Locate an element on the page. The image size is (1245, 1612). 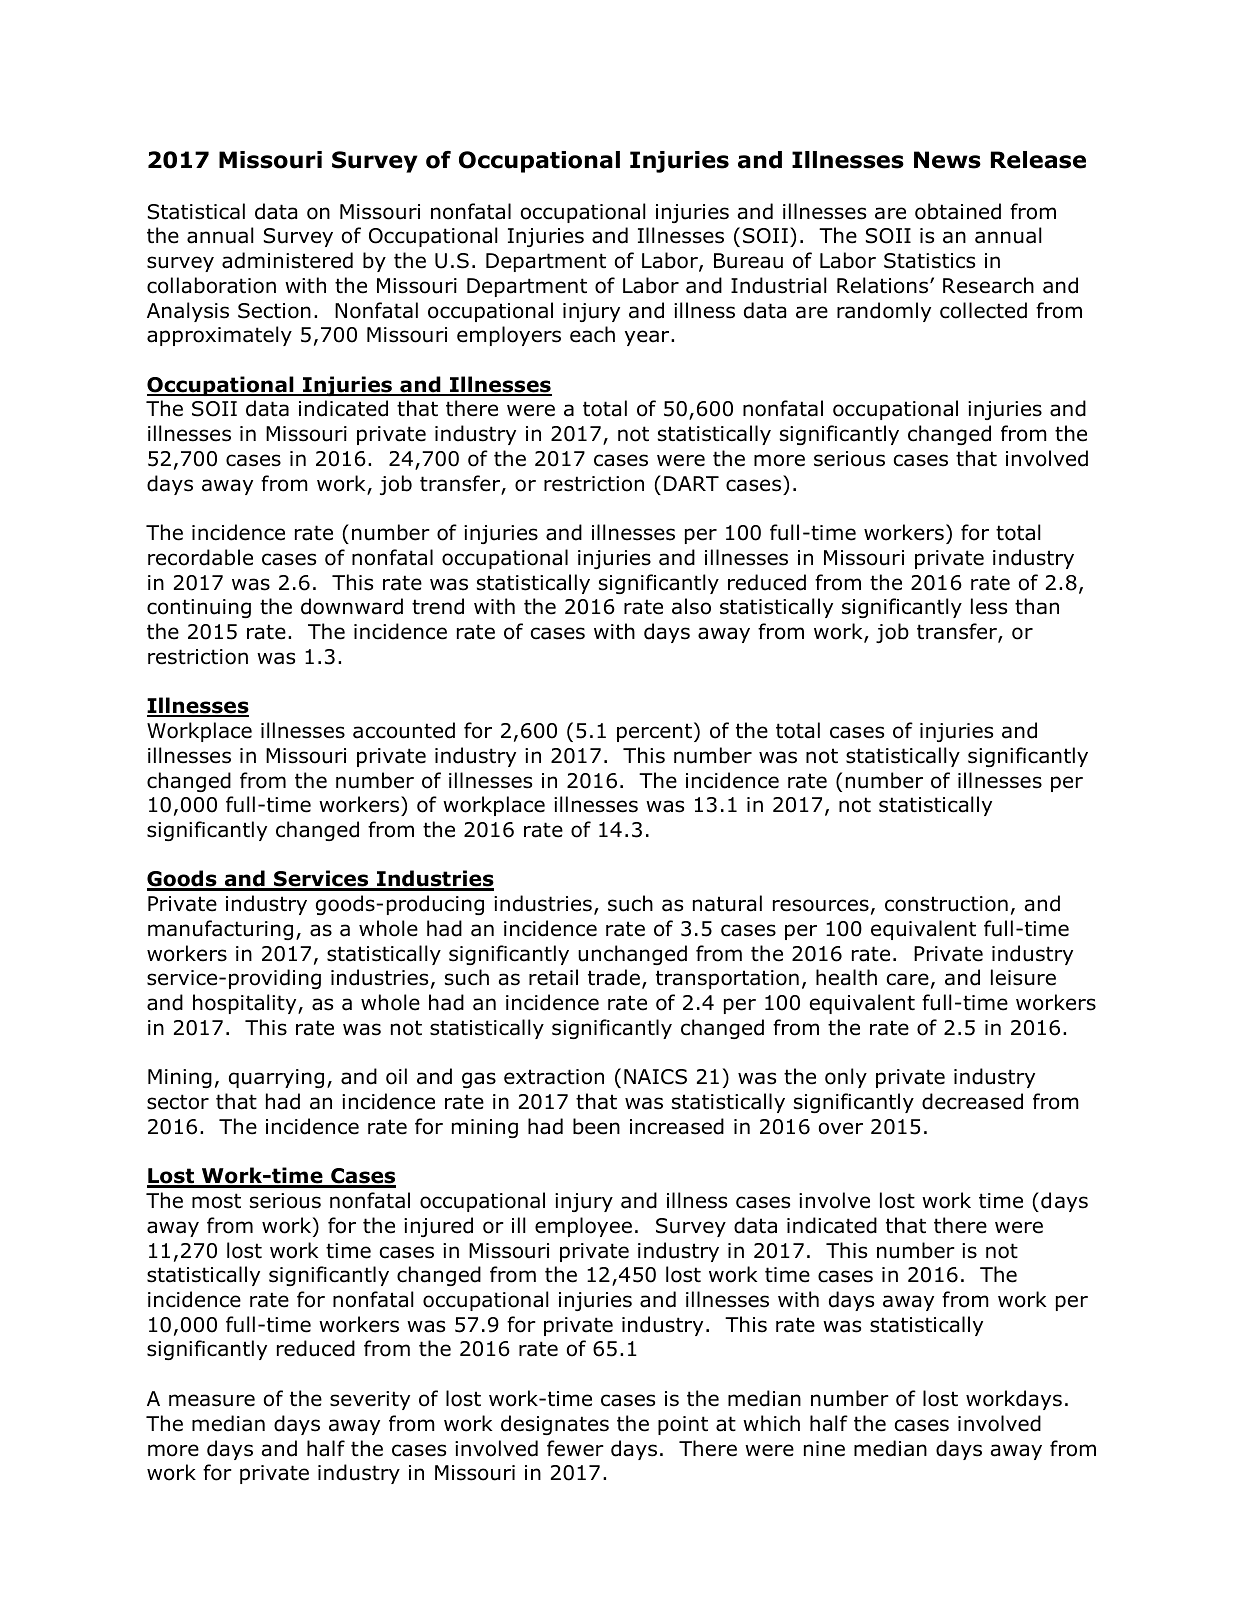
obtained is located at coordinates (958, 211).
